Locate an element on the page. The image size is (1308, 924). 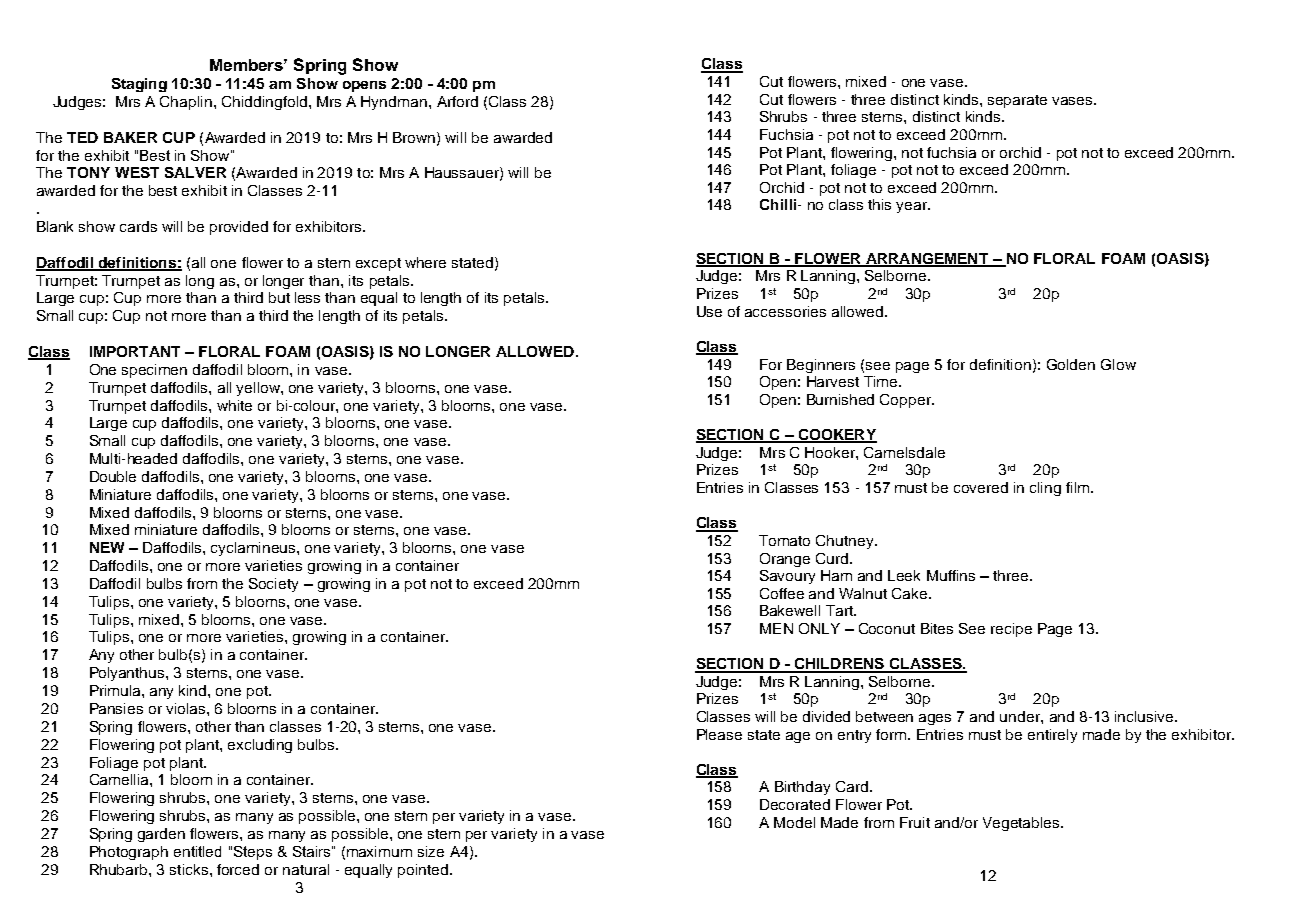
Brown is located at coordinates (415, 138).
